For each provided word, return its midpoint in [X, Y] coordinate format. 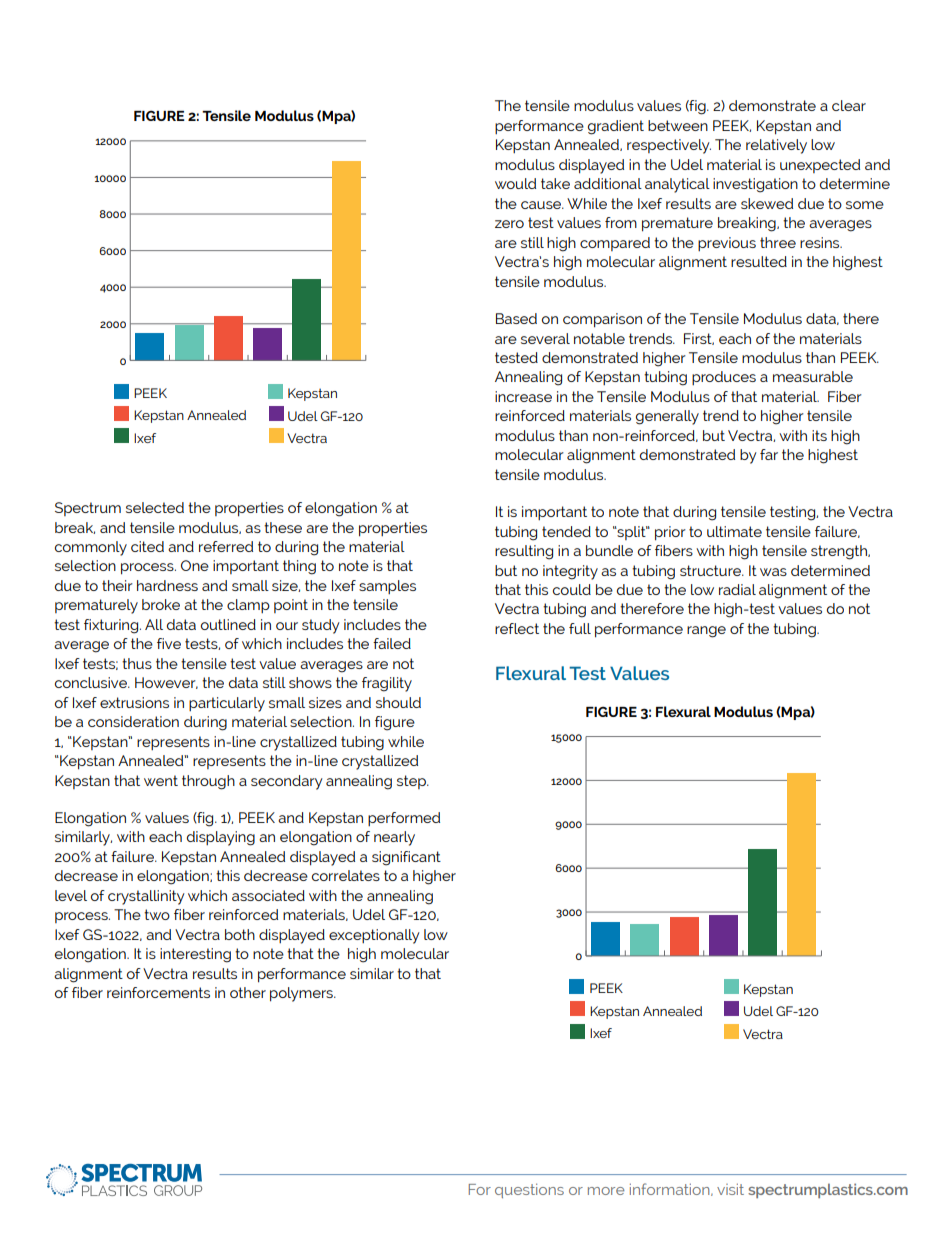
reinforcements [158, 992]
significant [406, 858]
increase [523, 396]
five [169, 643]
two [157, 914]
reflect [517, 628]
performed [404, 819]
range [706, 632]
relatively [776, 146]
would [515, 183]
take [555, 183]
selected [155, 507]
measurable [813, 376]
